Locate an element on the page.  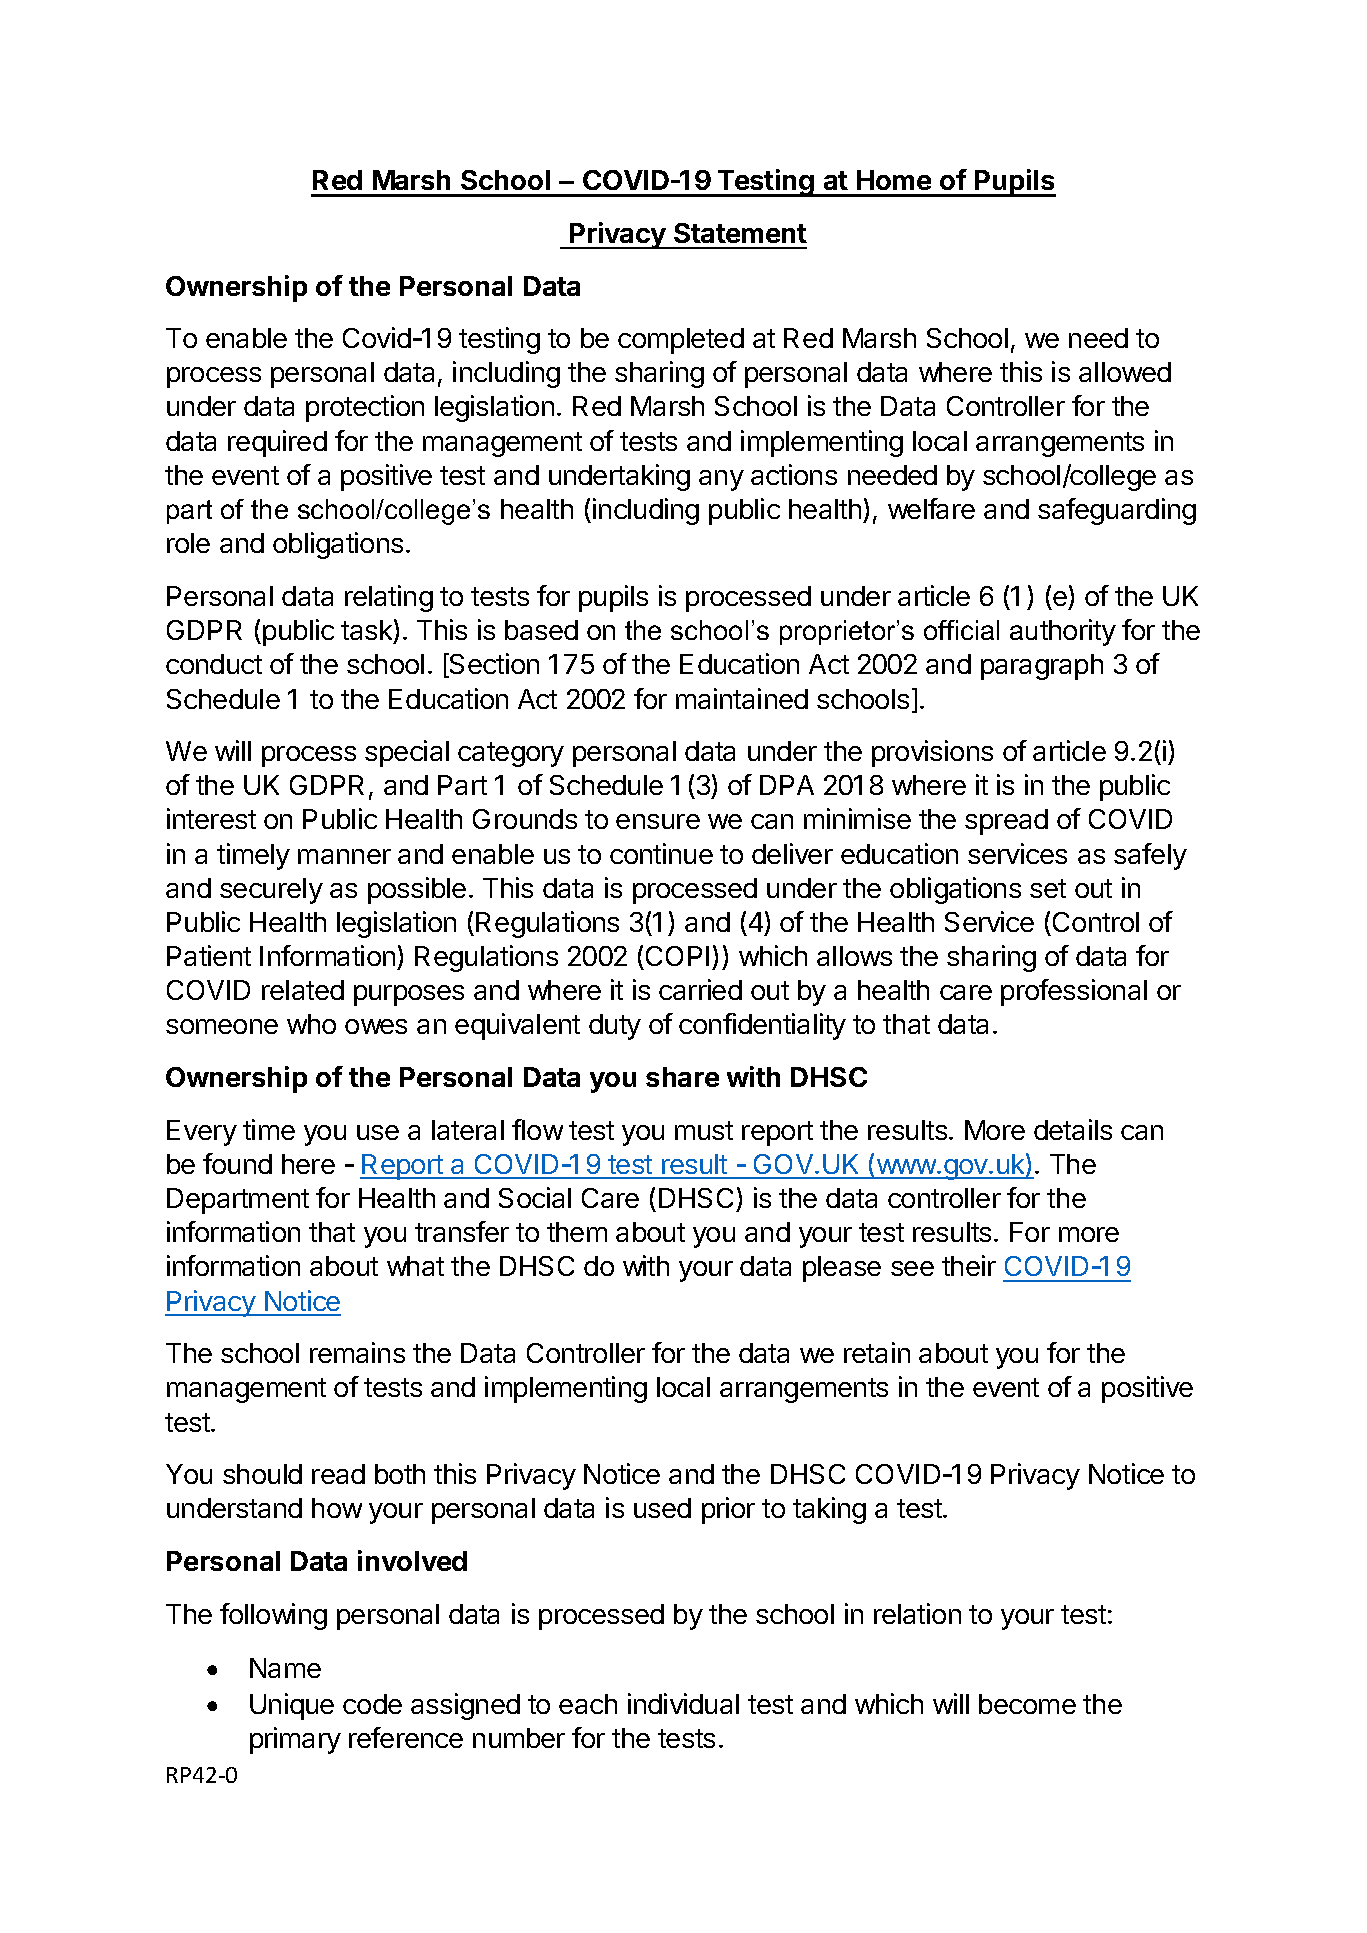
protection is located at coordinates (365, 408).
